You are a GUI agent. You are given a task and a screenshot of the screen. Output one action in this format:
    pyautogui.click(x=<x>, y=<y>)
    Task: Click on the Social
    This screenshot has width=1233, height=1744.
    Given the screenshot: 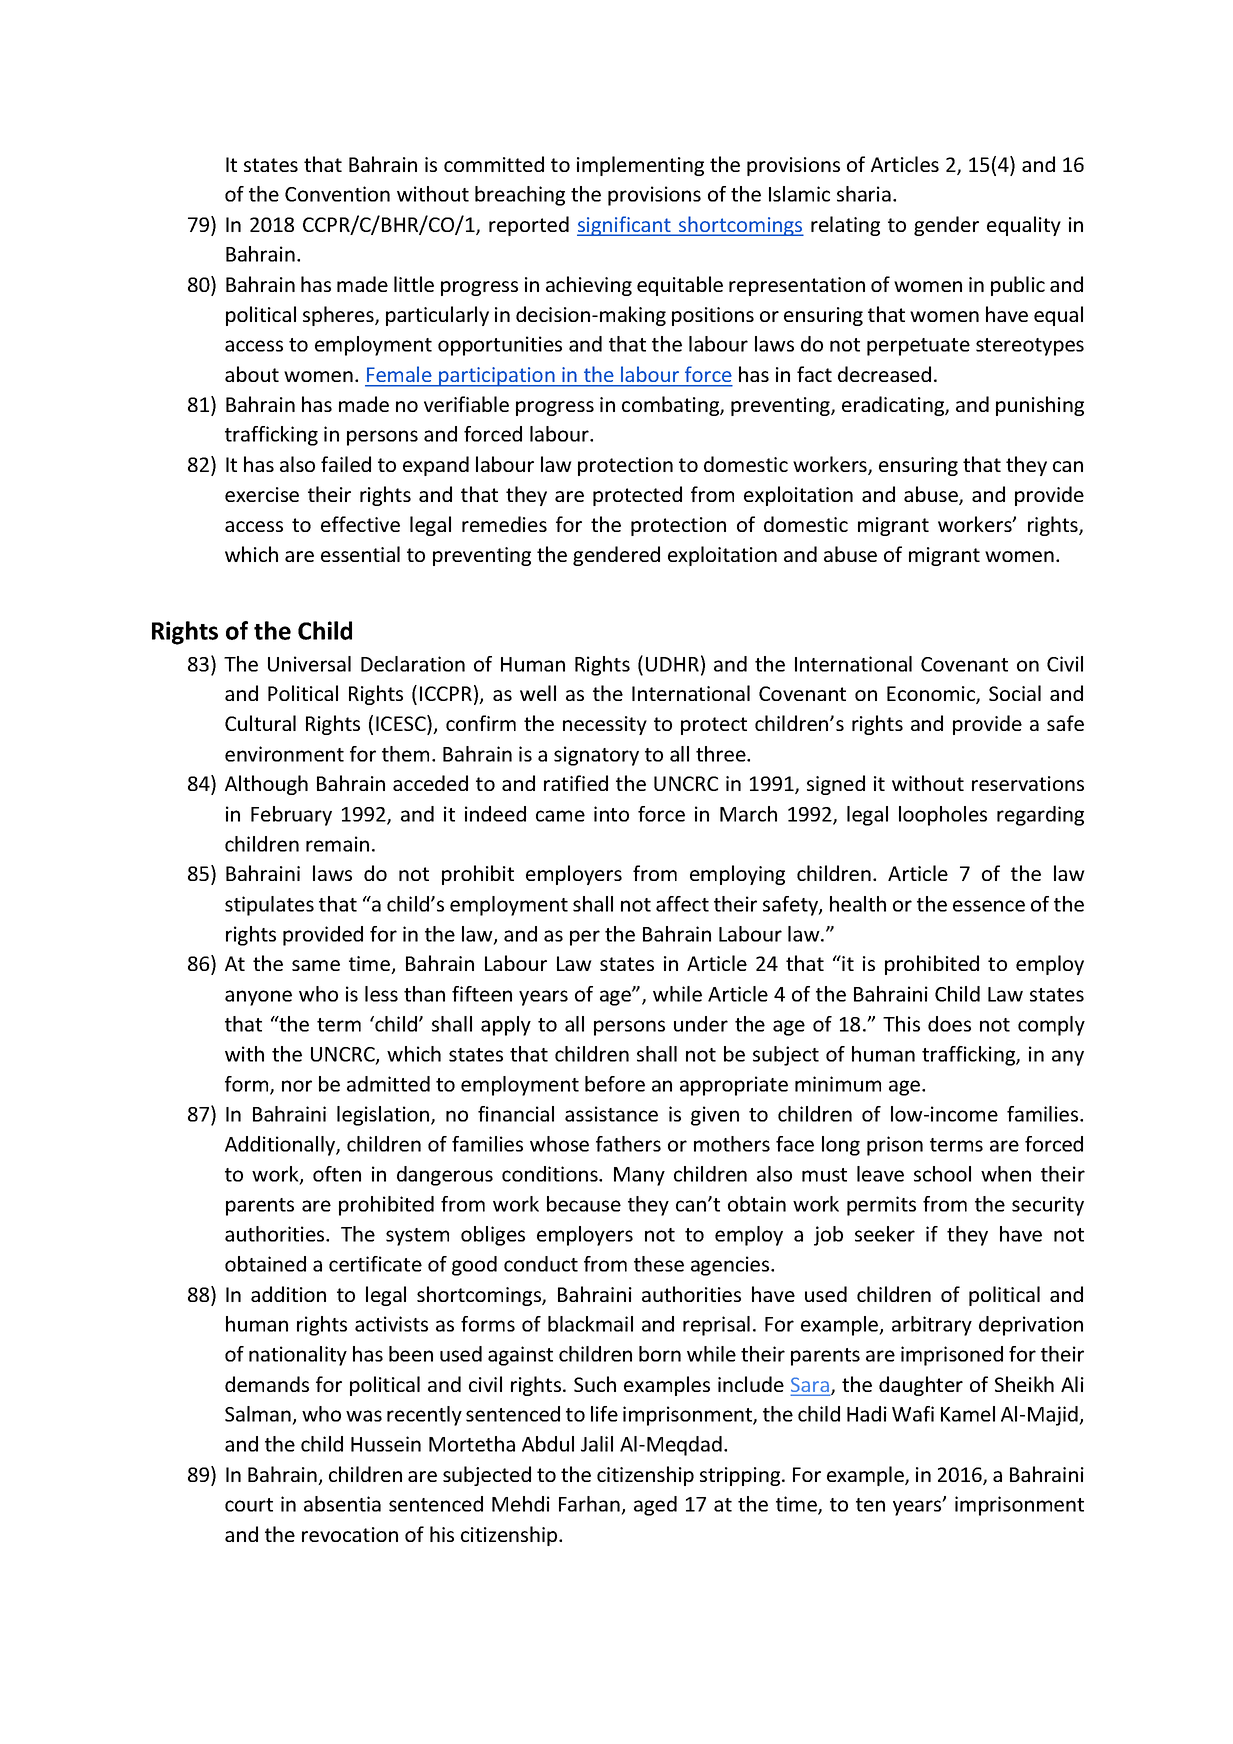 What is the action you would take?
    pyautogui.click(x=1015, y=693)
